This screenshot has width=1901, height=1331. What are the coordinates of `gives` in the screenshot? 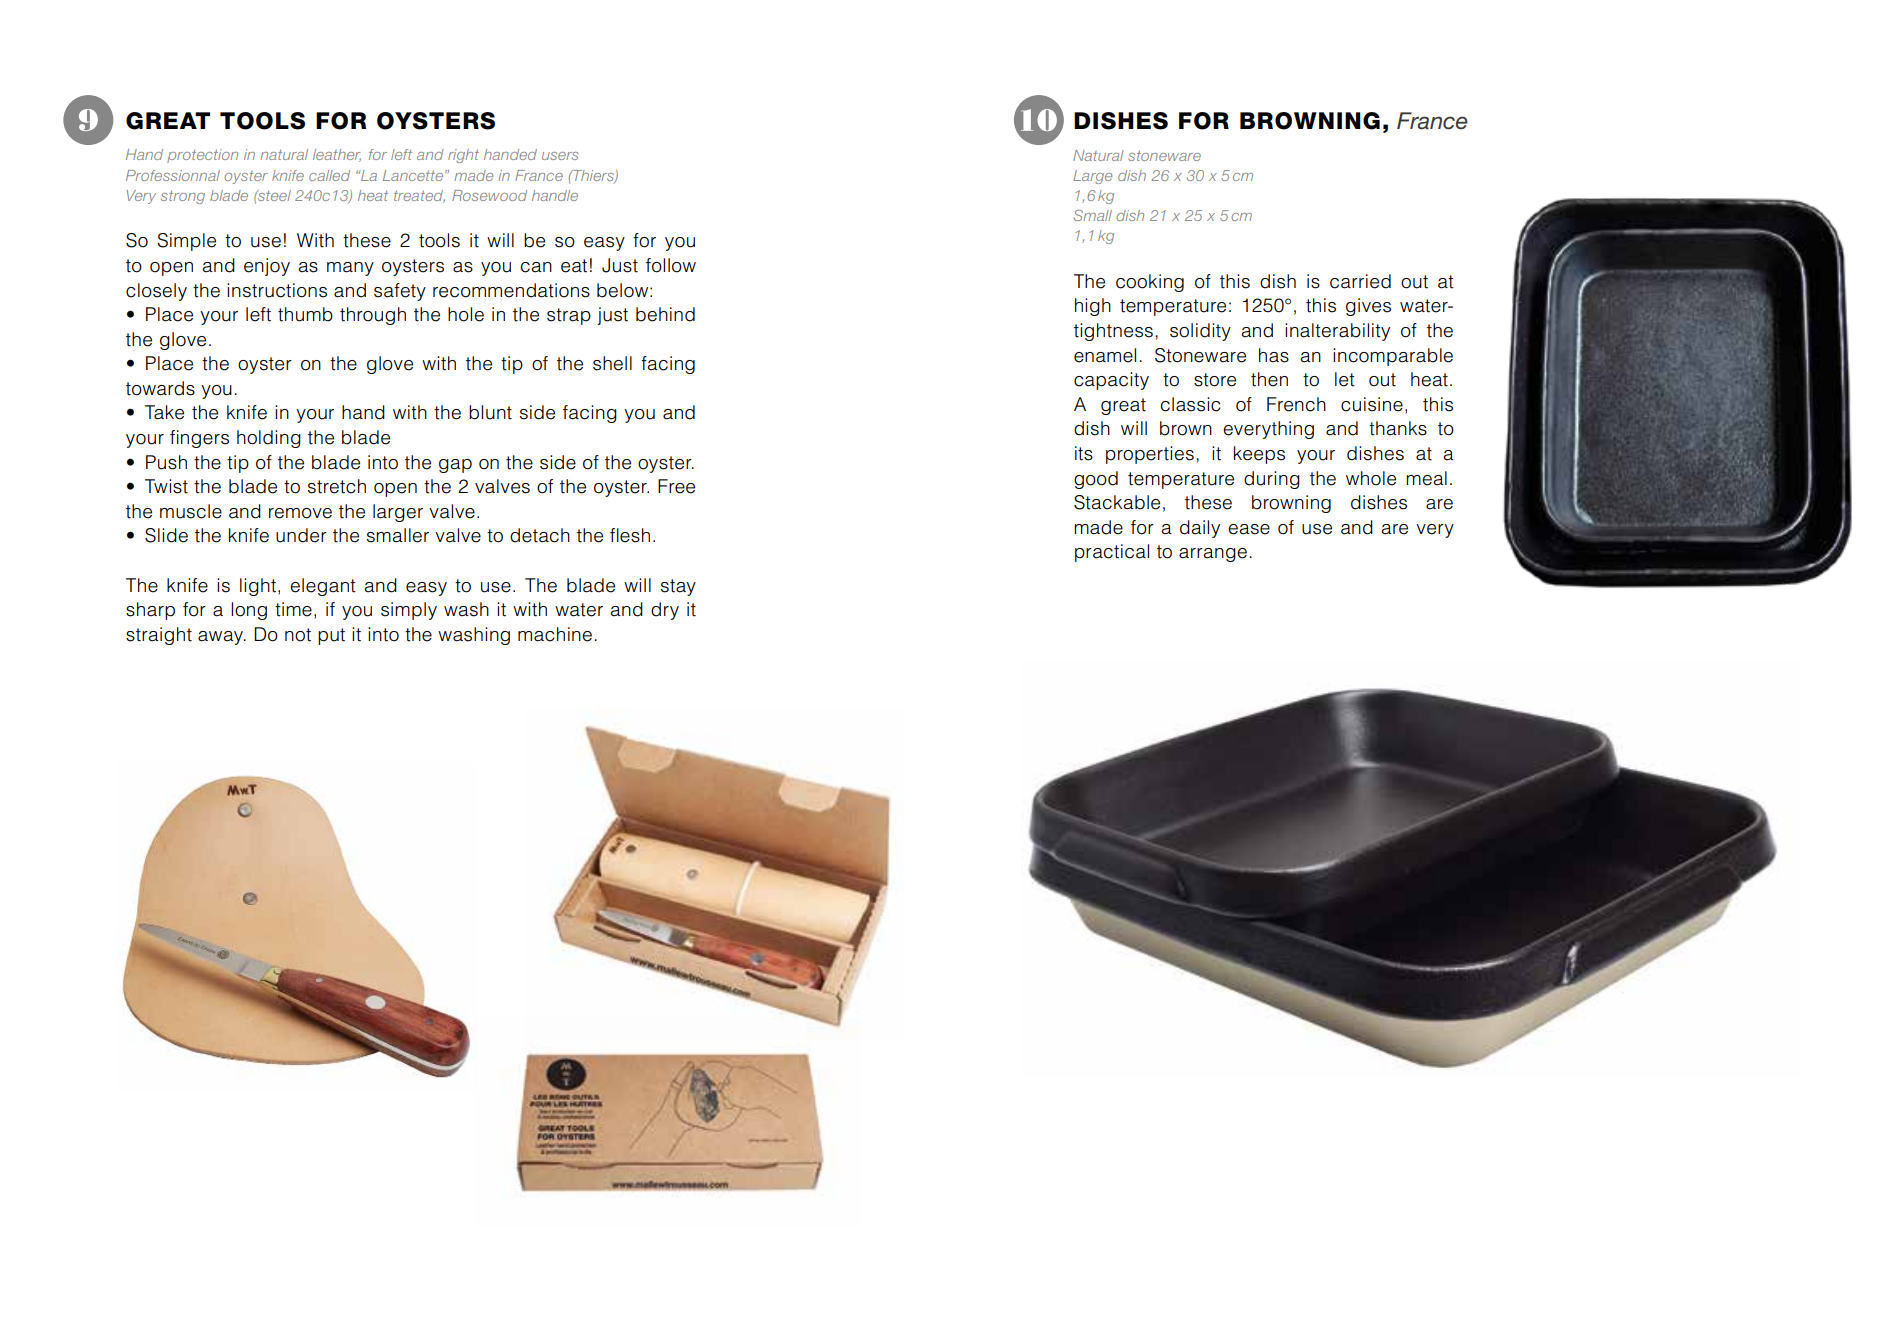 It's located at (1368, 307).
